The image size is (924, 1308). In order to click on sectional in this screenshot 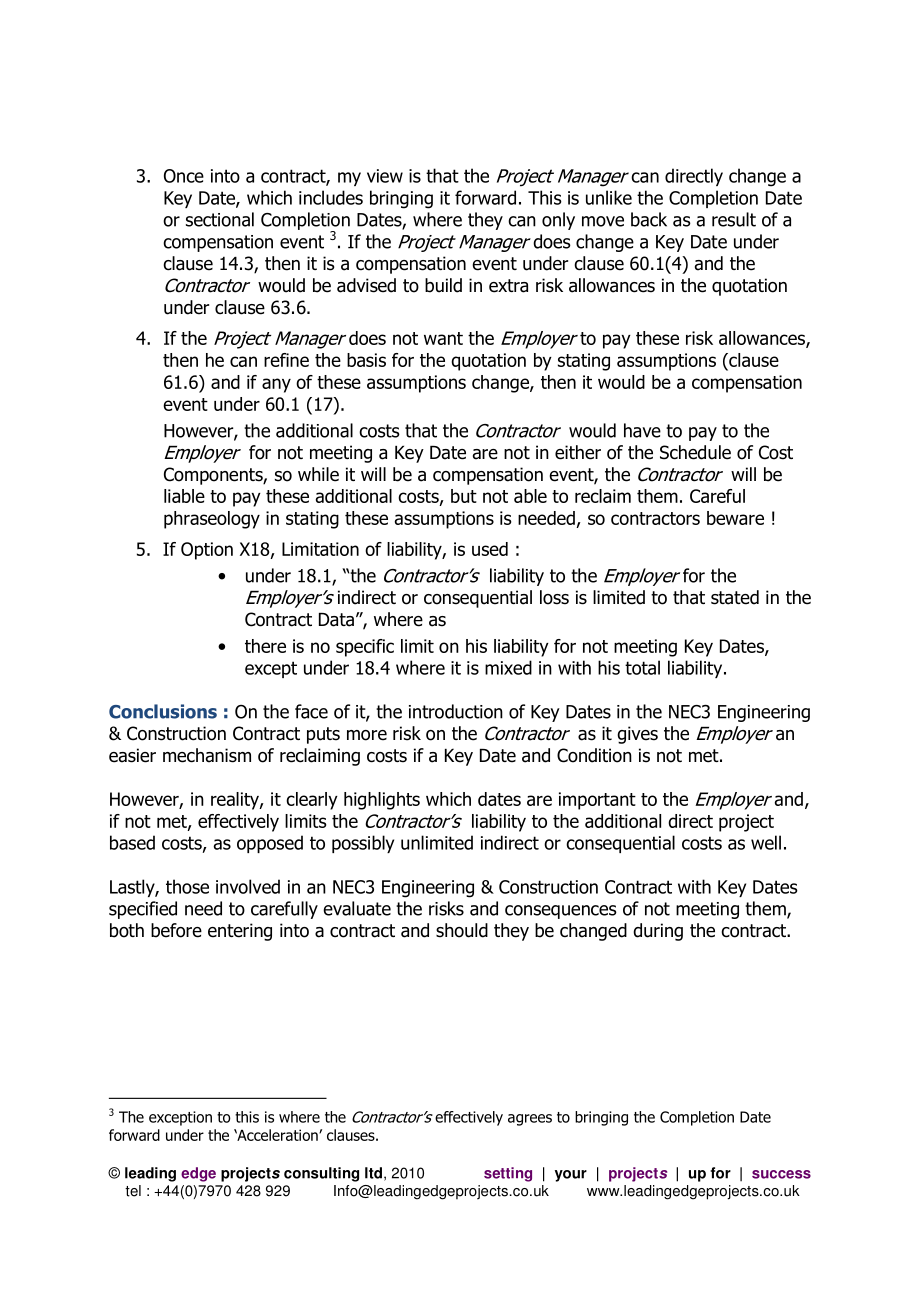, I will do `click(220, 219)`.
